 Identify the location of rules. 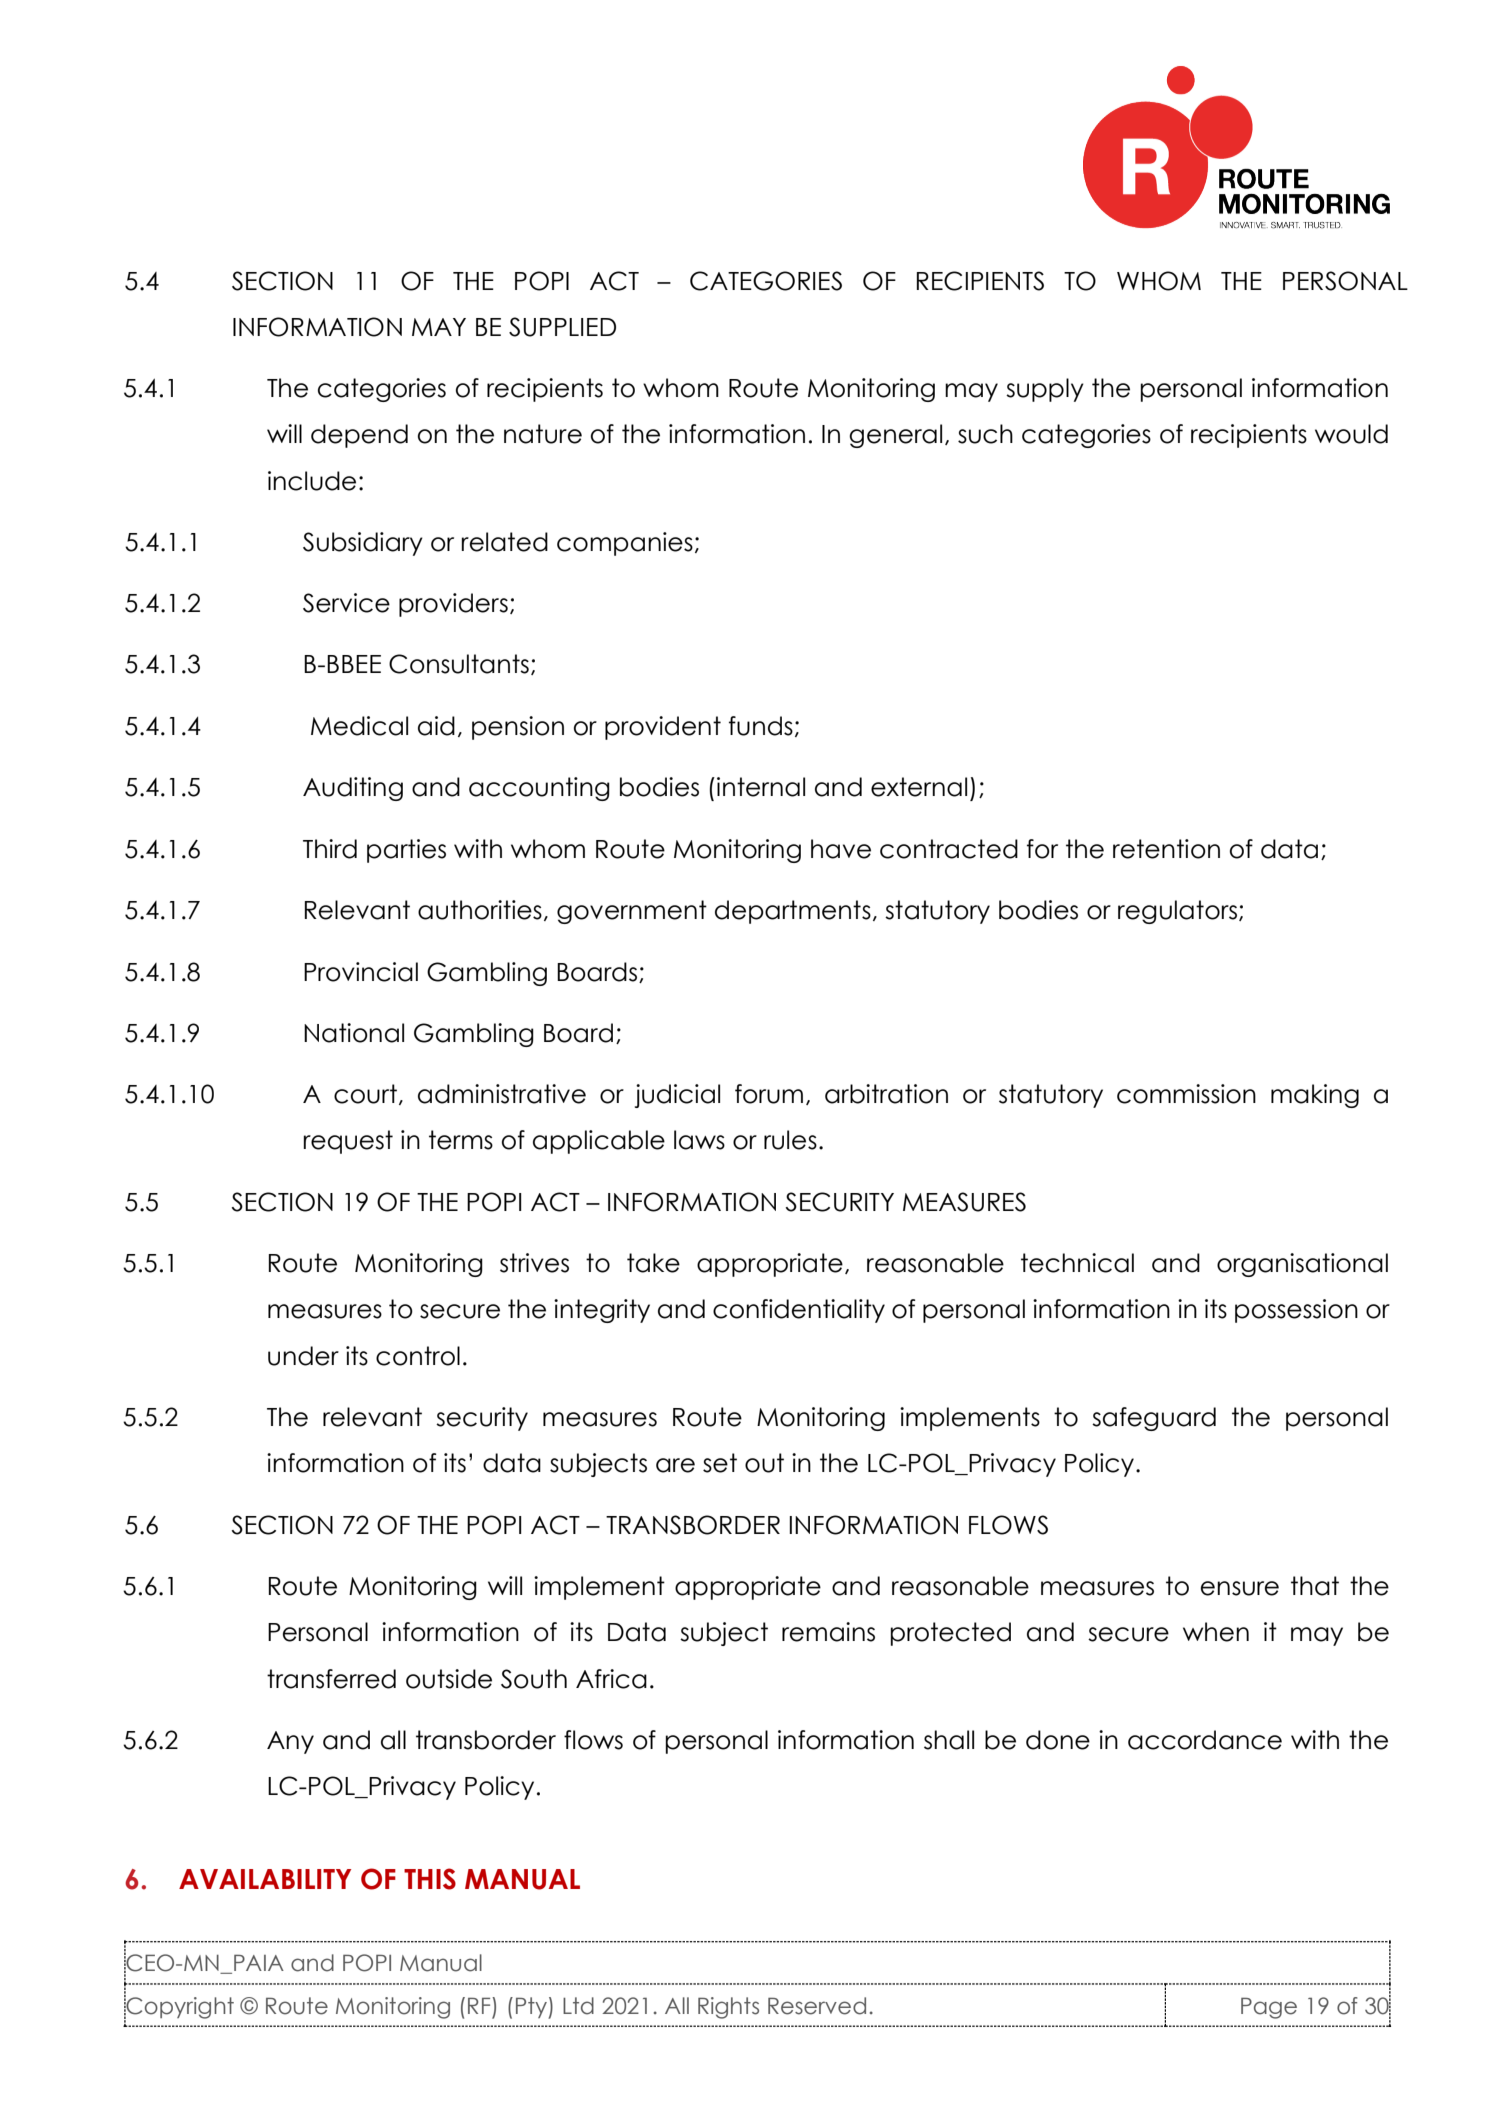
(790, 1140).
